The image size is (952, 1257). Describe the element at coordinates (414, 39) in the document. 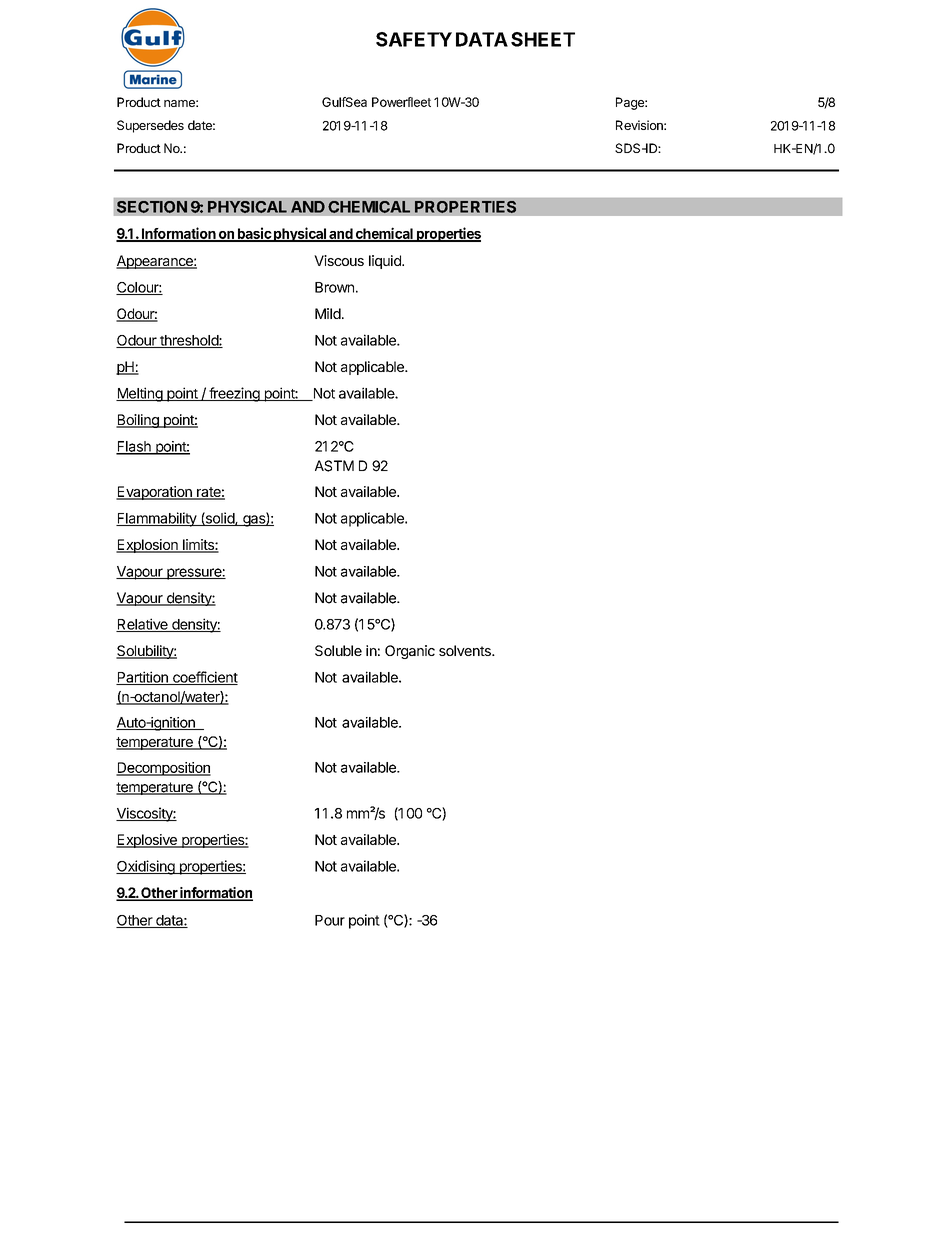

I see `SAFETY` at that location.
